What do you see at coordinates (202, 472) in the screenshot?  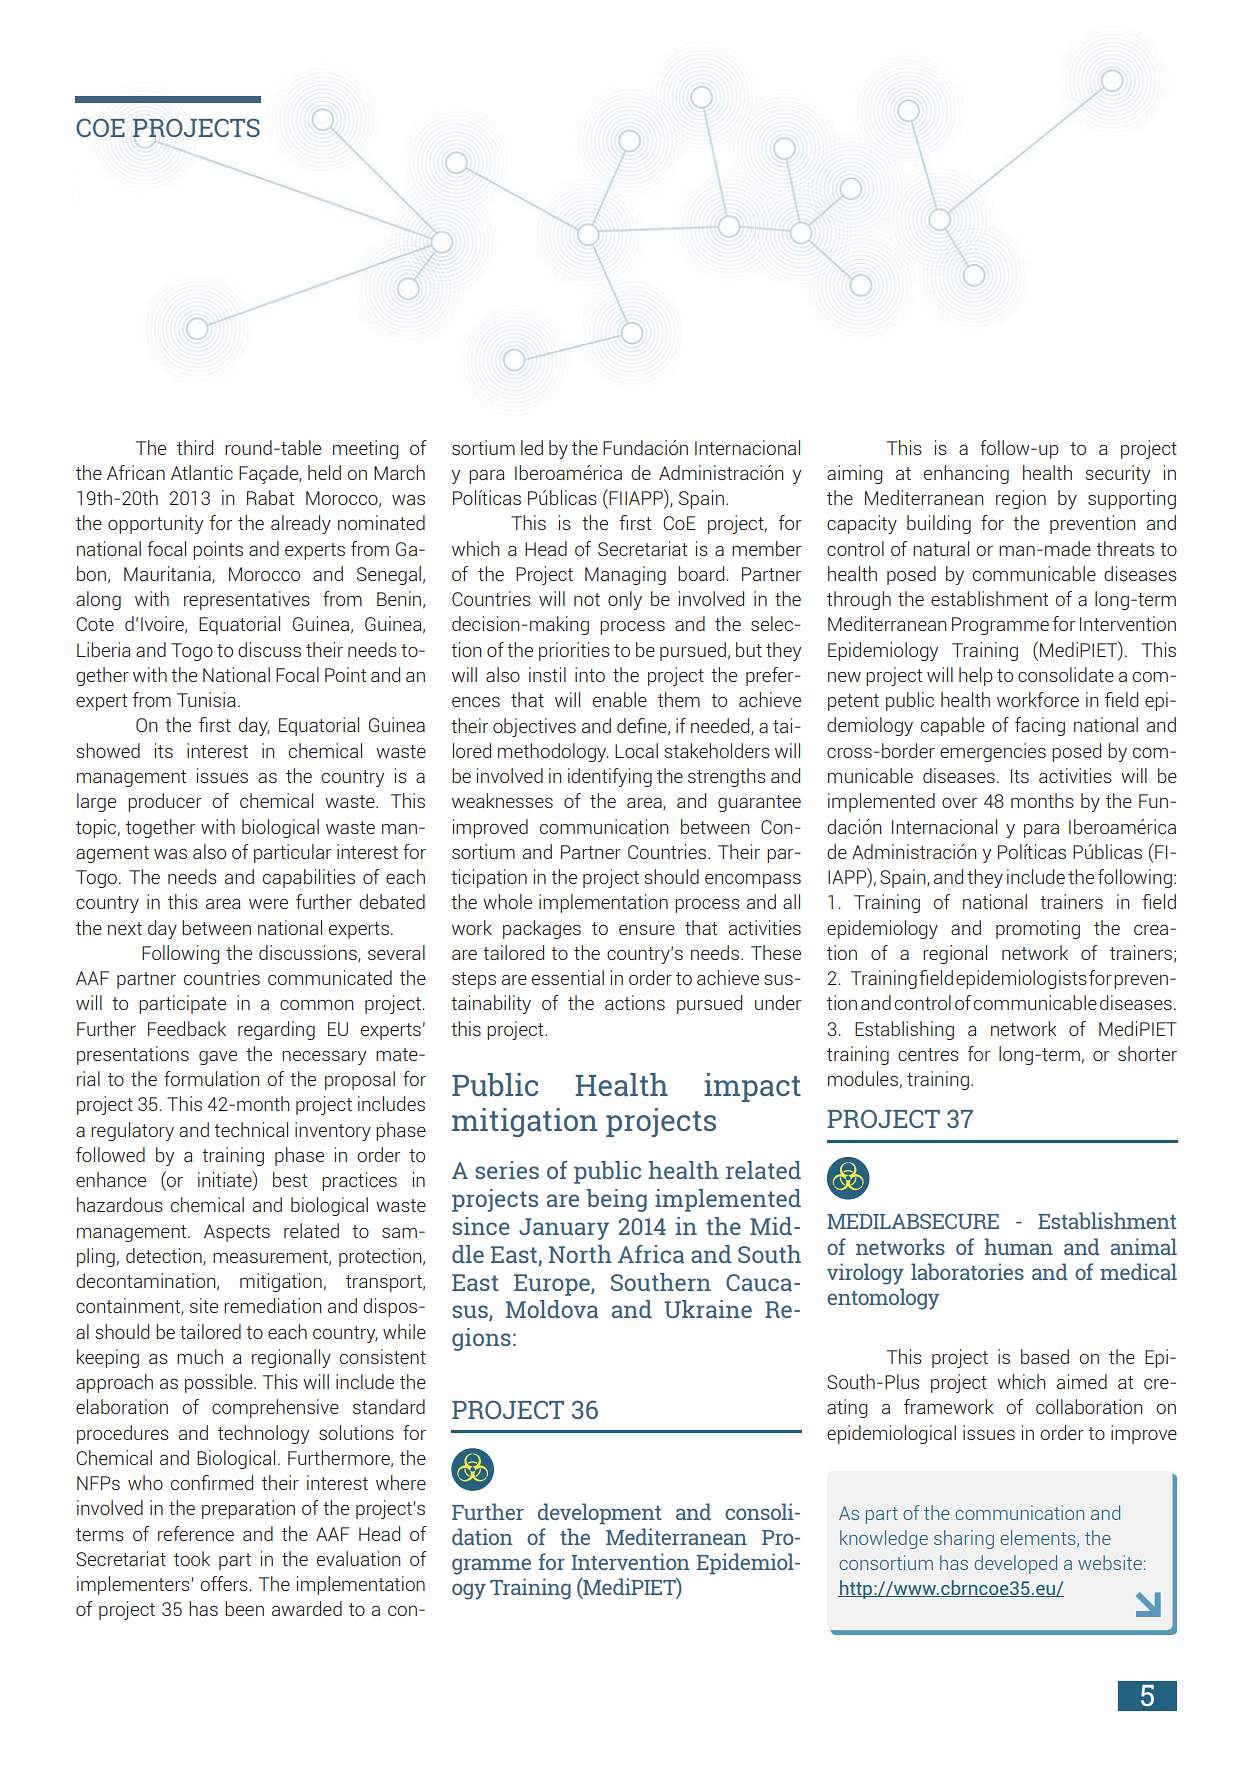 I see `Atlantic` at bounding box center [202, 472].
